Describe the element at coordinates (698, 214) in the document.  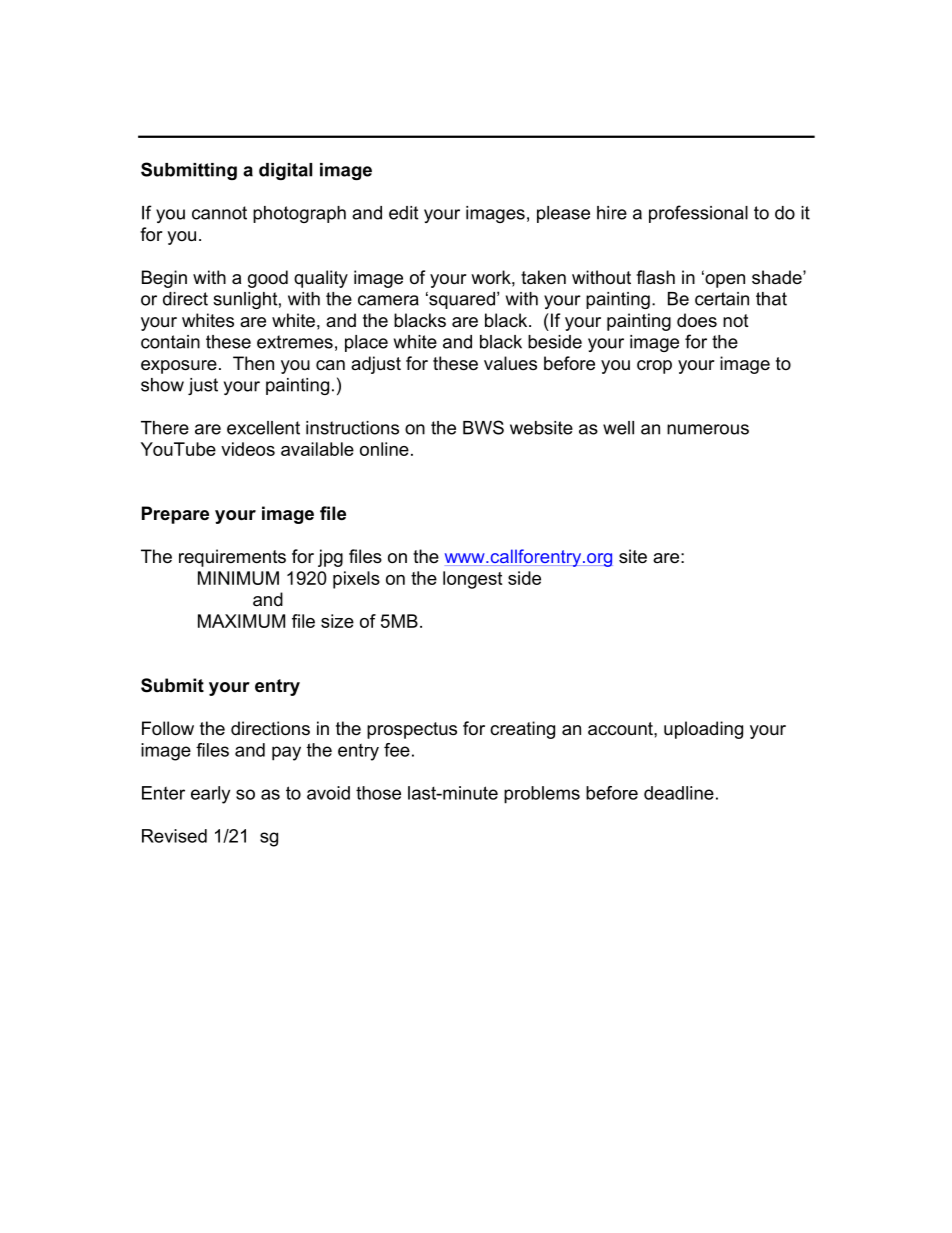
I see `professional` at that location.
